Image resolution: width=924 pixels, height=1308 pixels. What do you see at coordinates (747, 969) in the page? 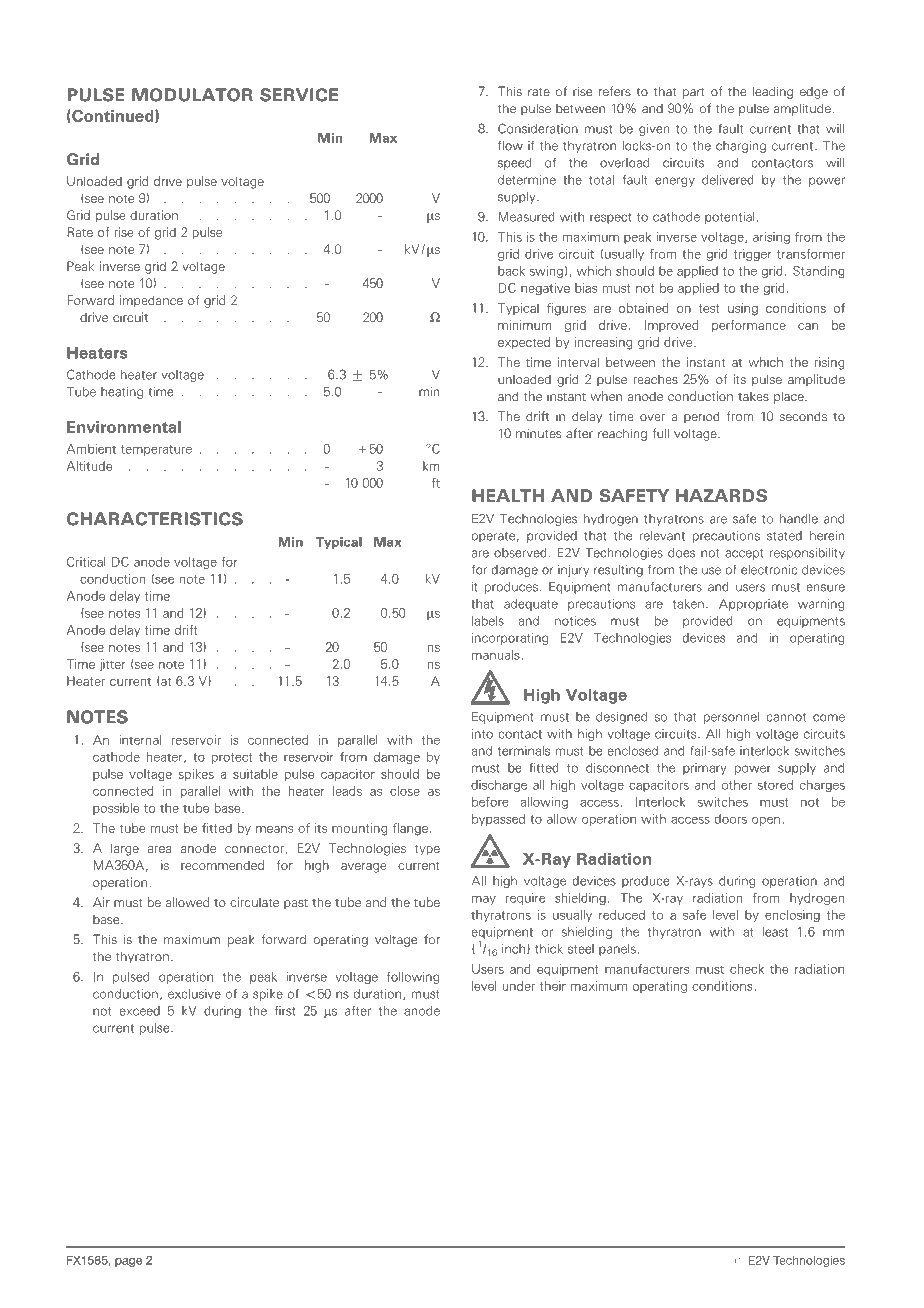
I see `check` at bounding box center [747, 969].
